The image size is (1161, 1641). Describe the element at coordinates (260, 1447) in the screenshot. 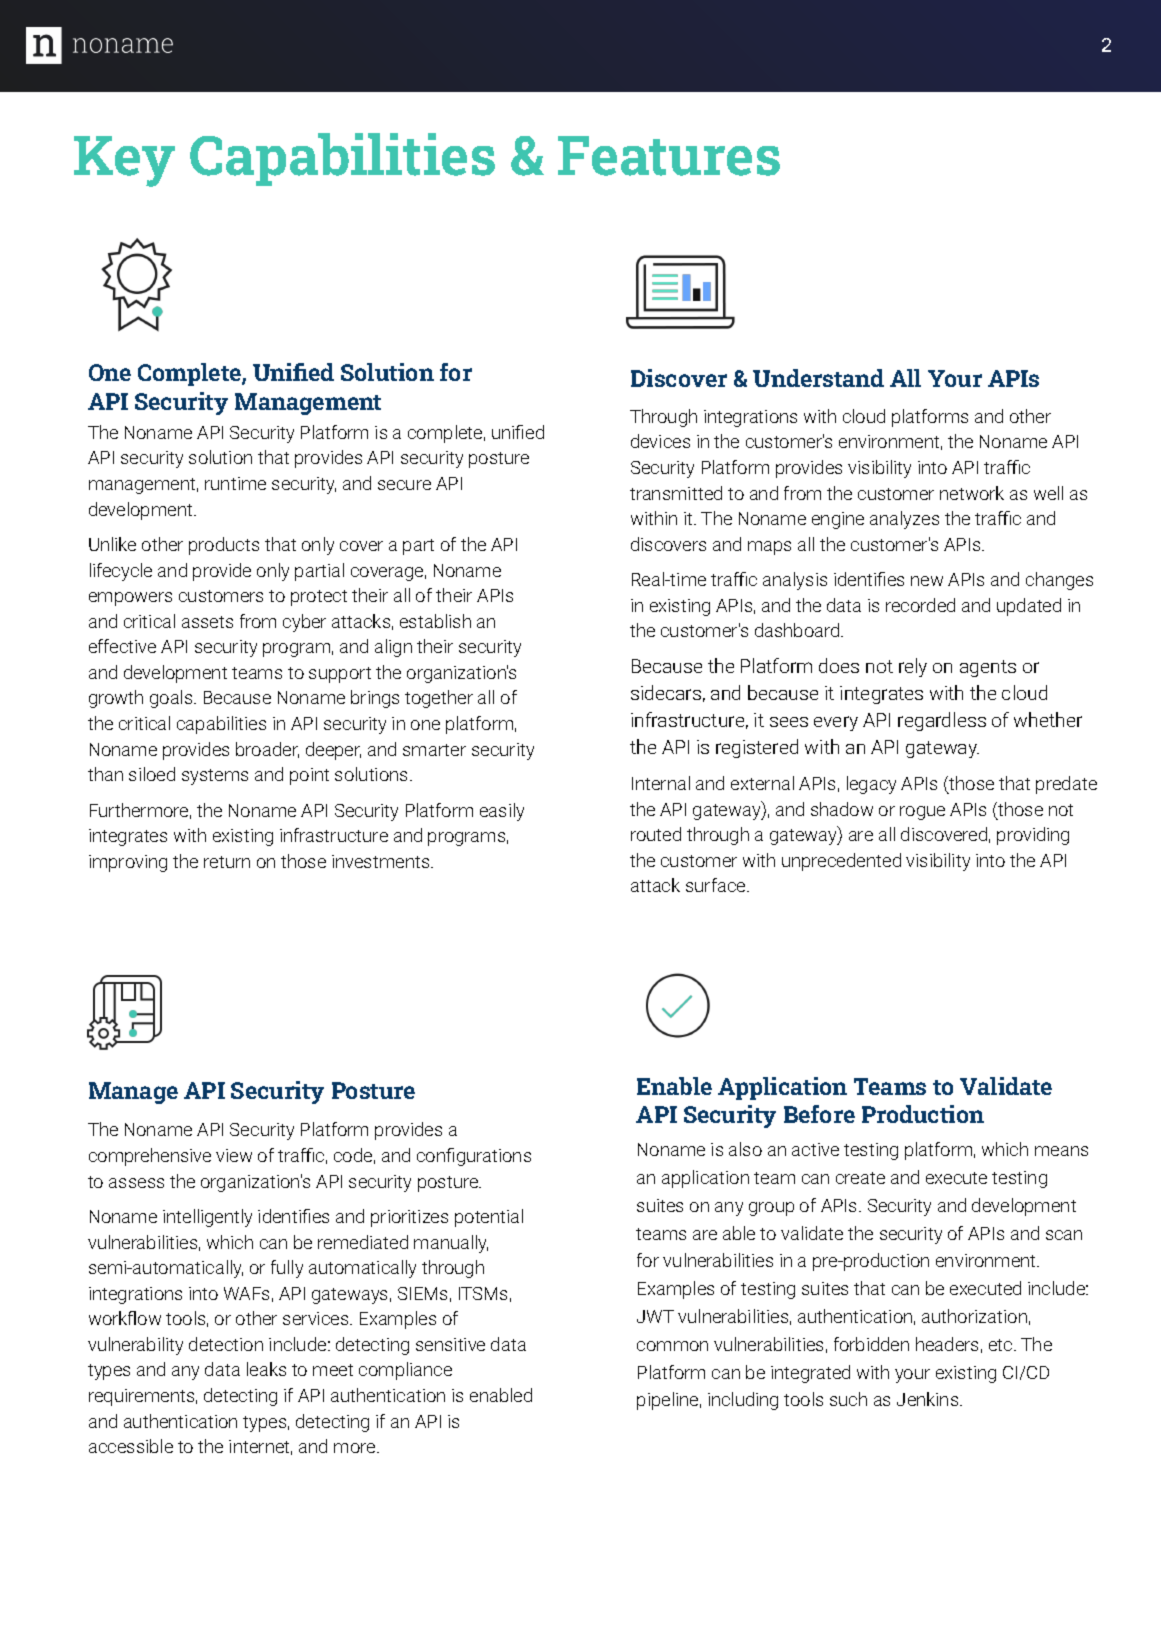

I see `internet` at that location.
